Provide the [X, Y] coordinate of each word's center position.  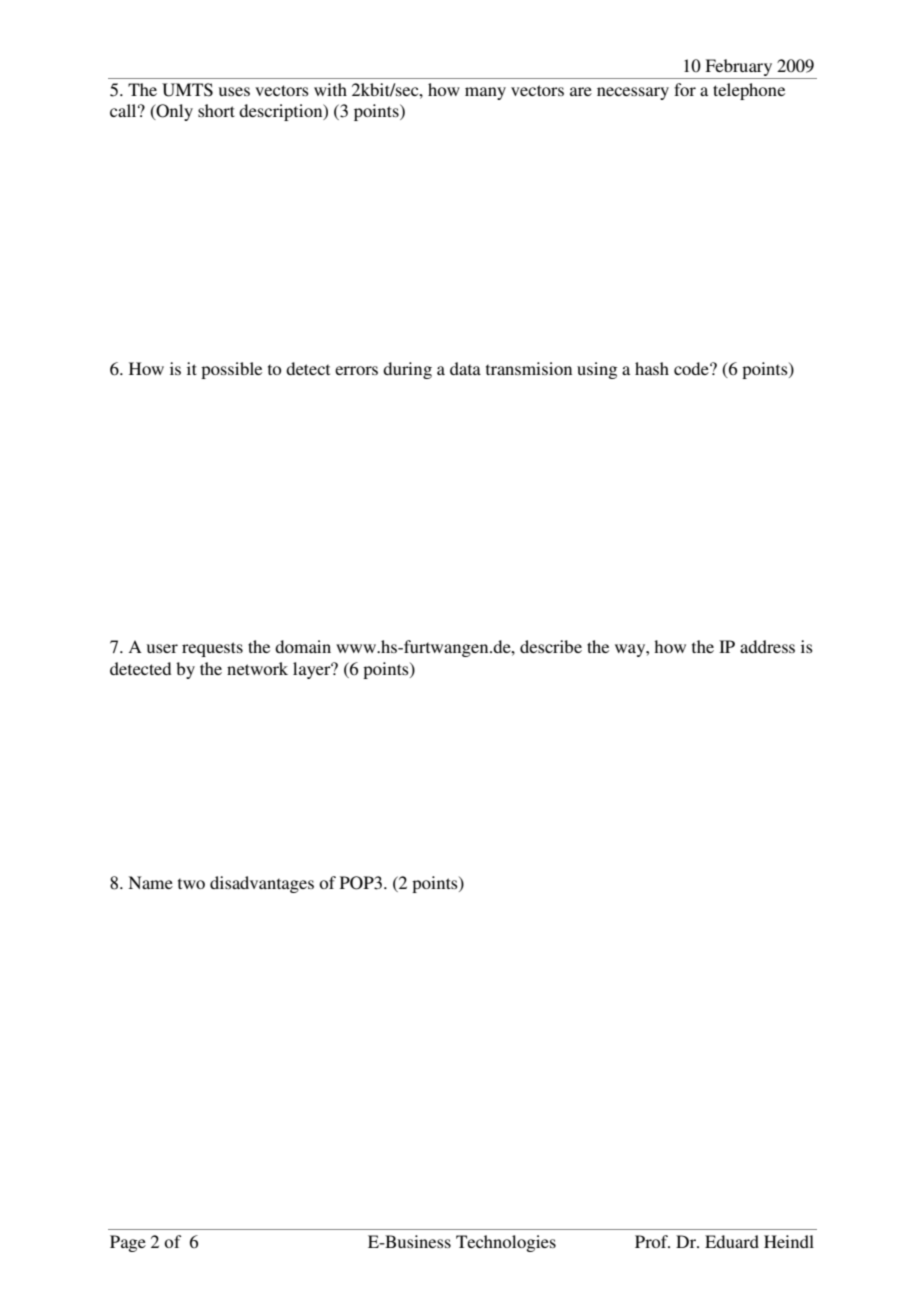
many [485, 93]
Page [128, 1243]
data [465, 368]
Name [150, 882]
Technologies [506, 1243]
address [767, 646]
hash [652, 368]
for [685, 89]
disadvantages [262, 884]
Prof [652, 1241]
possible [231, 370]
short [216, 110]
